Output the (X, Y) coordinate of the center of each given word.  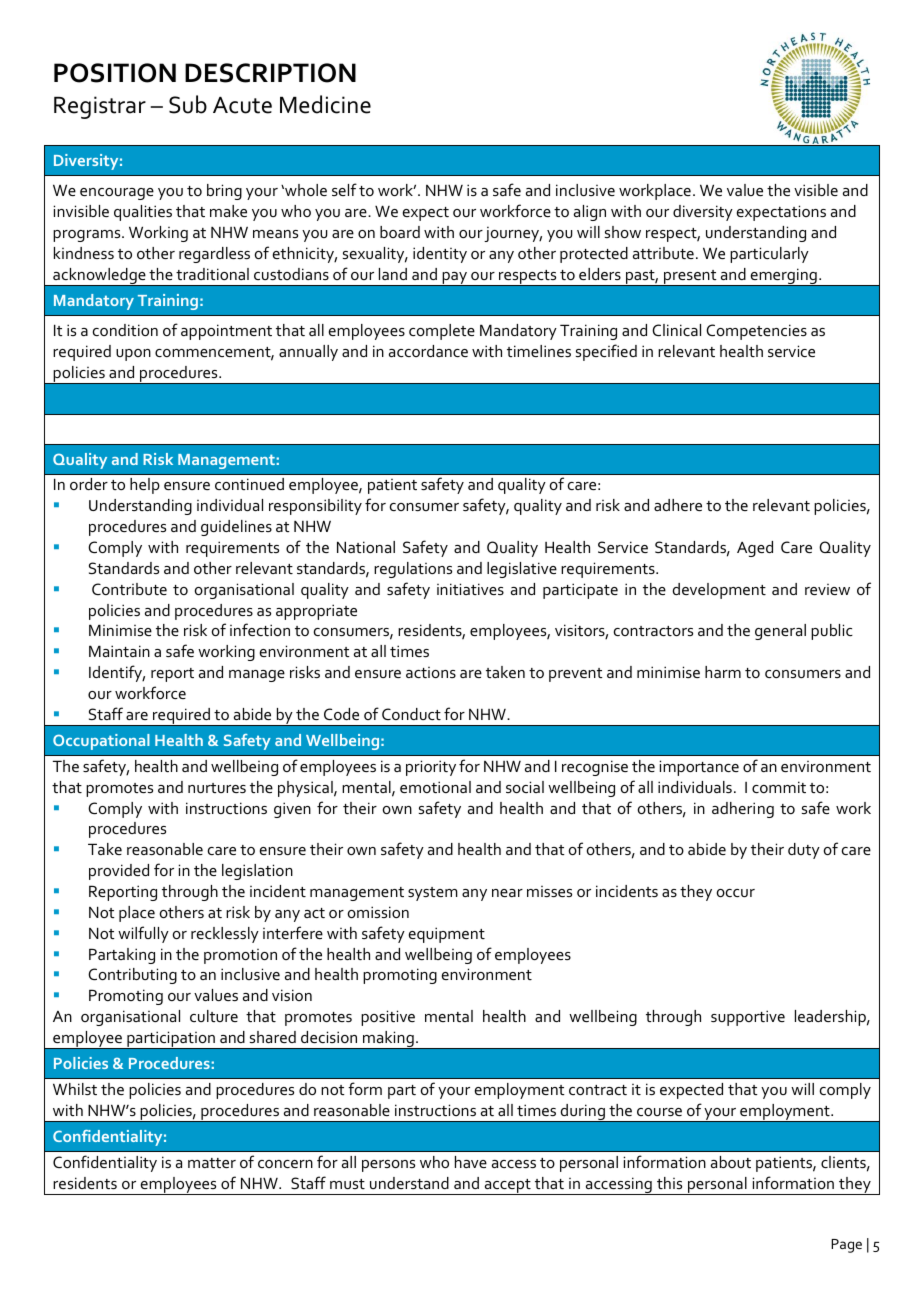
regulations (413, 570)
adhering (743, 810)
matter (212, 1163)
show (623, 232)
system (433, 894)
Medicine (325, 104)
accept (507, 1187)
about (731, 1162)
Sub (188, 104)
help (145, 486)
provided (119, 872)
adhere (678, 505)
